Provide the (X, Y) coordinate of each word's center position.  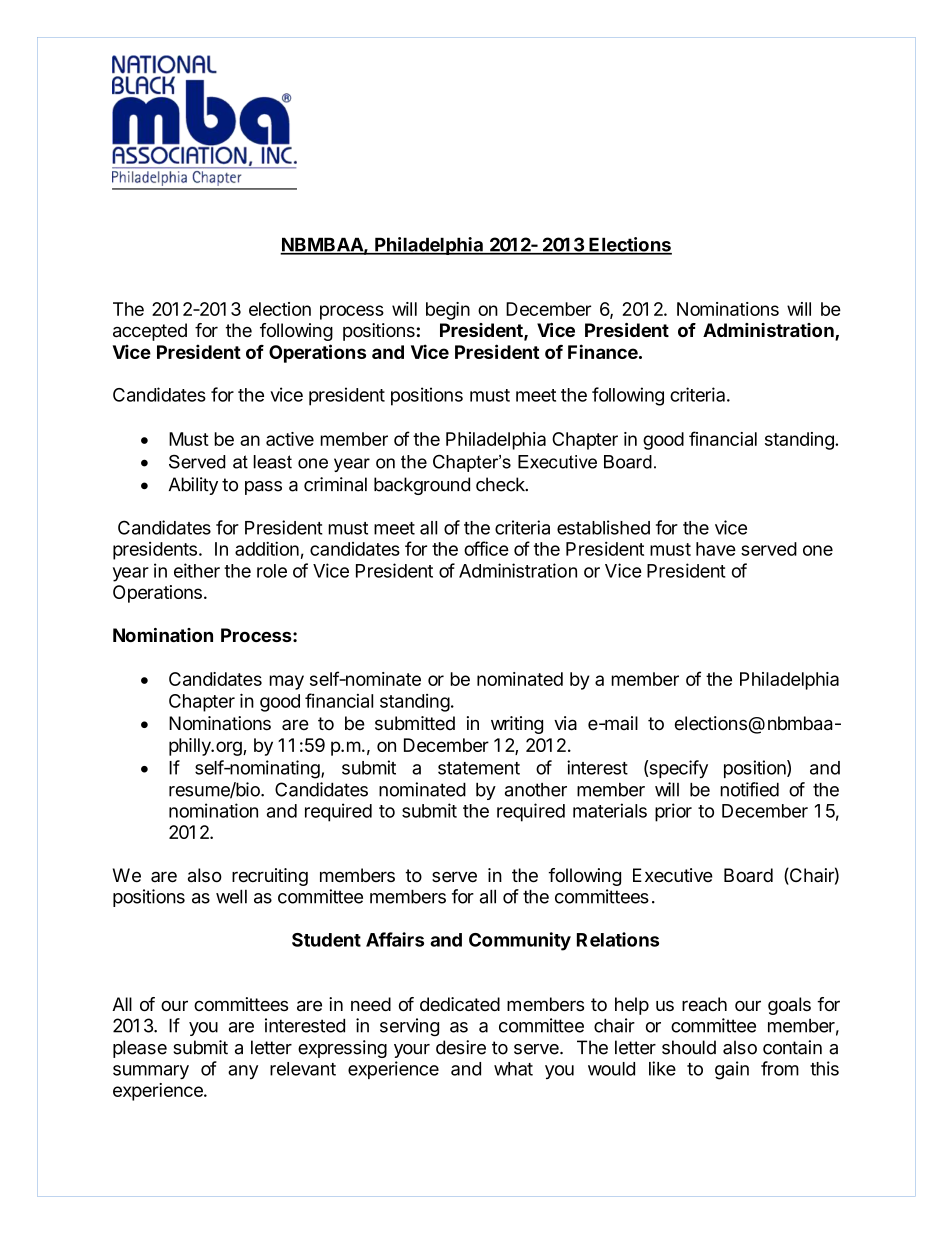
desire (461, 1047)
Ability (193, 486)
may (286, 682)
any (243, 1072)
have (716, 549)
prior (673, 812)
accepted (150, 332)
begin (448, 311)
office (486, 548)
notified (749, 789)
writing (517, 725)
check (501, 484)
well (231, 896)
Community (520, 941)
